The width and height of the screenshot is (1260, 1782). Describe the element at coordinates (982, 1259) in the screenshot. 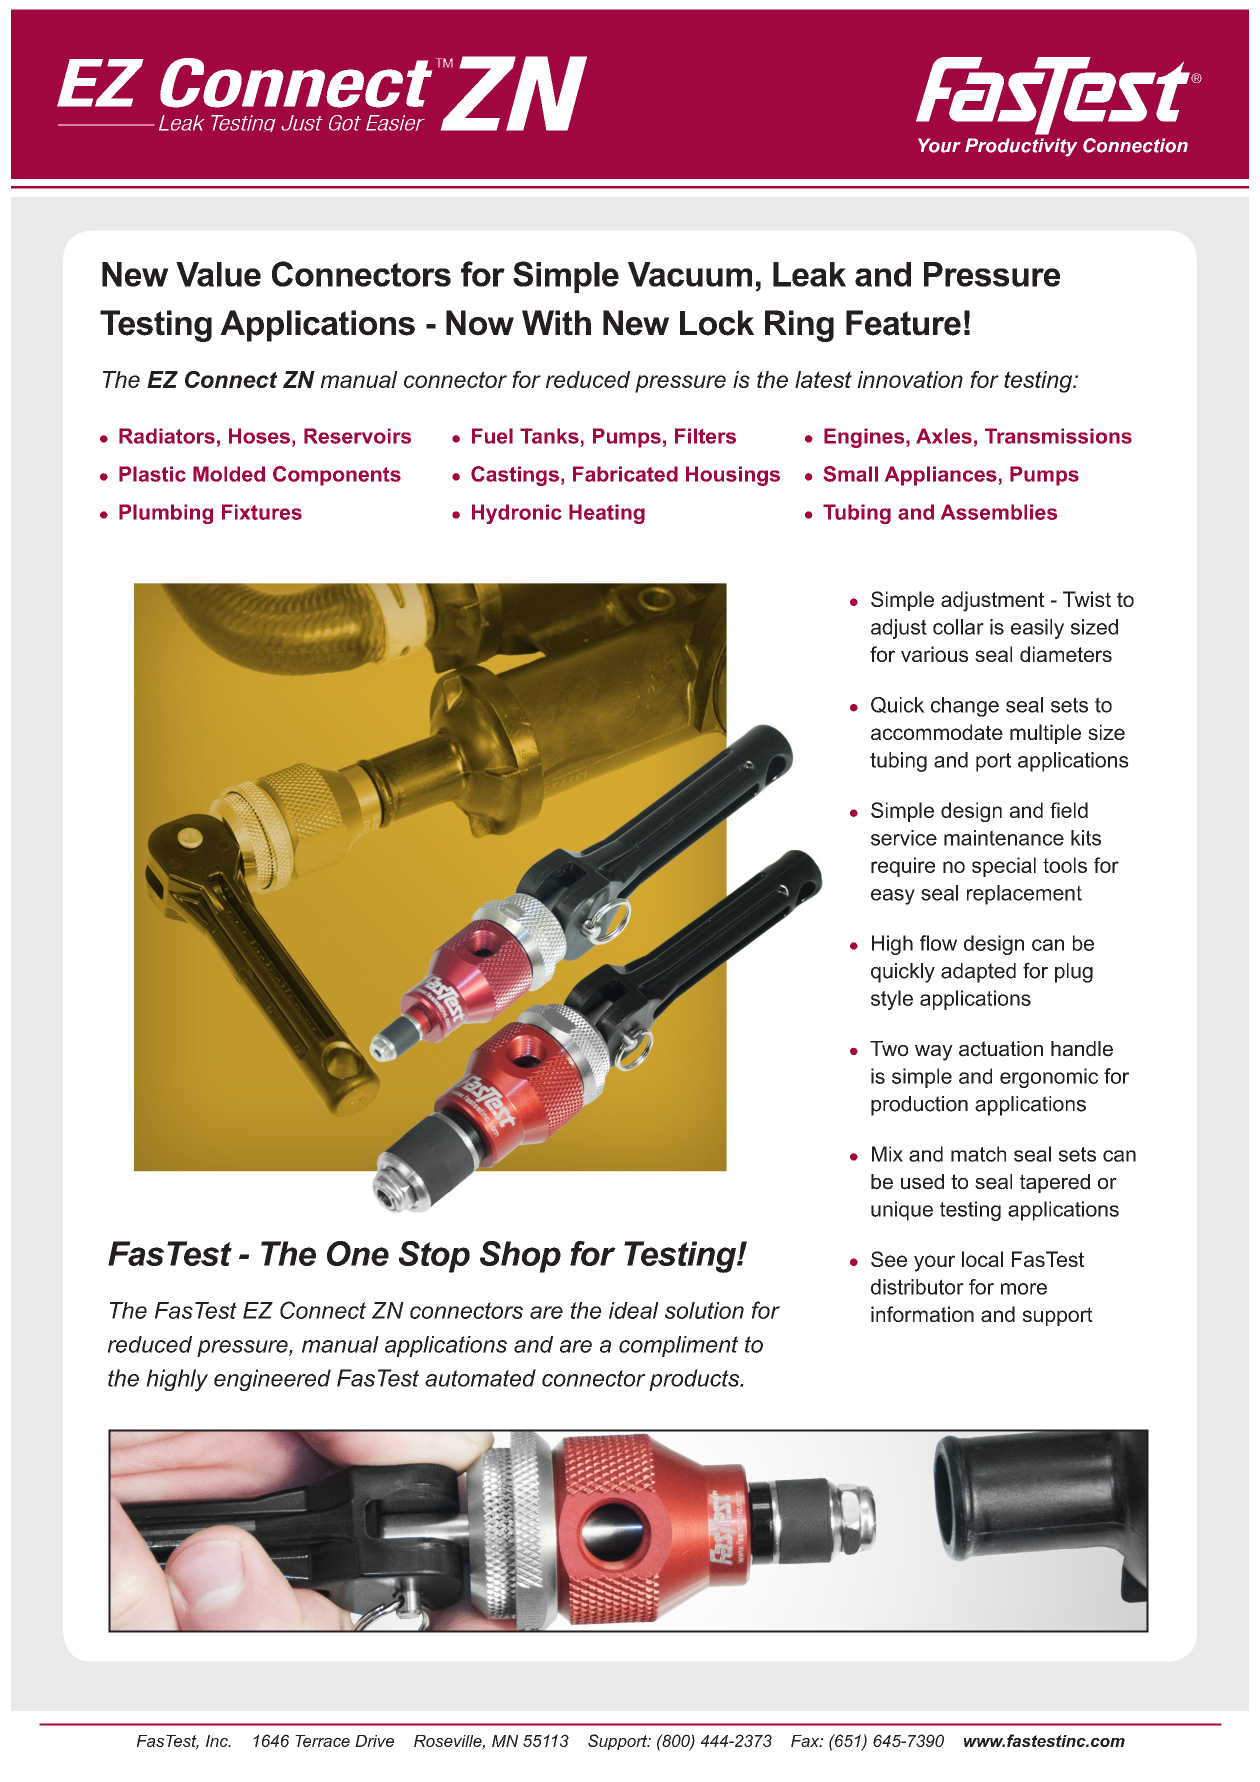

I see `local` at that location.
